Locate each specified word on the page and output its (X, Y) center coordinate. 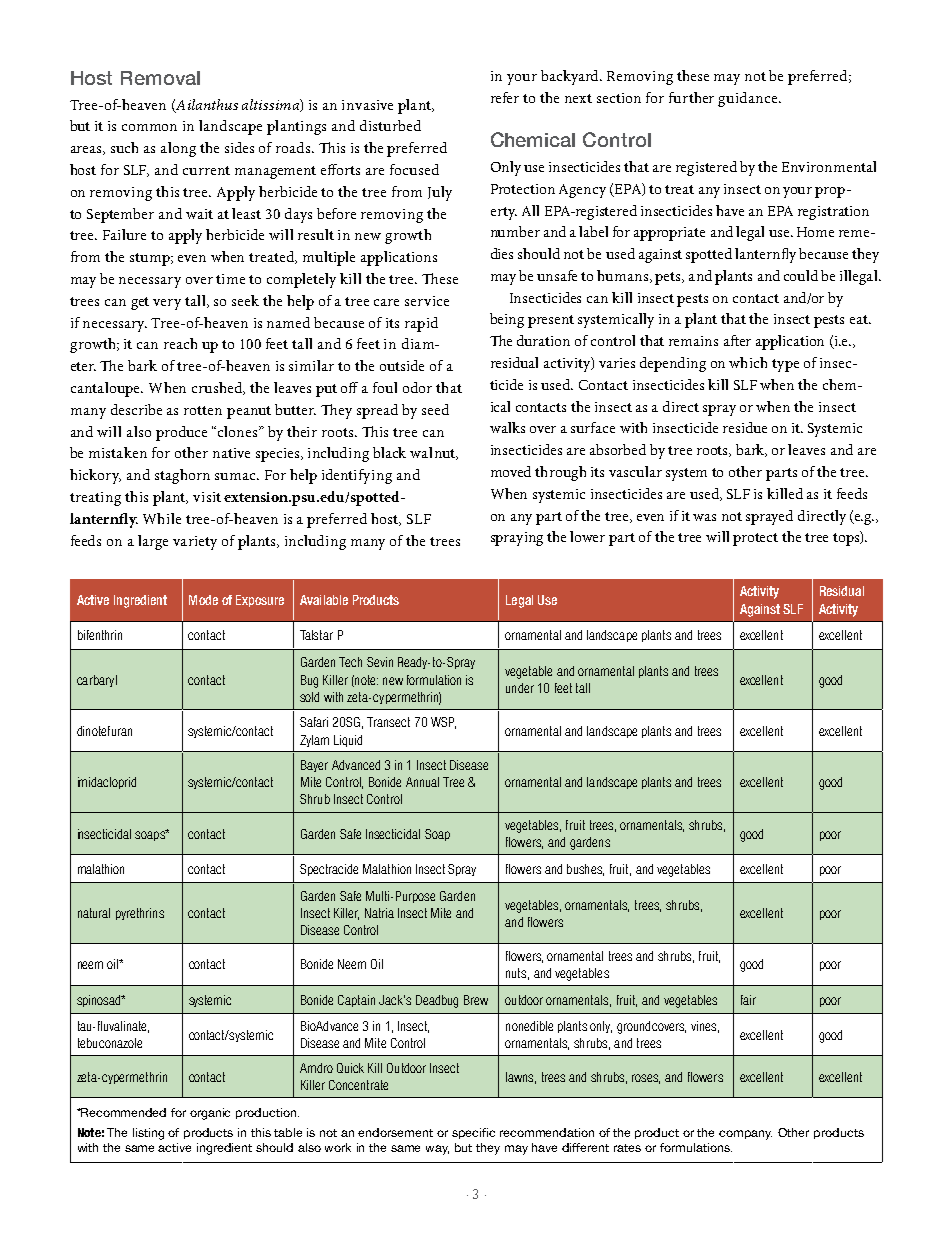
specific (473, 1133)
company (745, 1135)
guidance (749, 99)
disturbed (390, 125)
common (149, 127)
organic (210, 1114)
